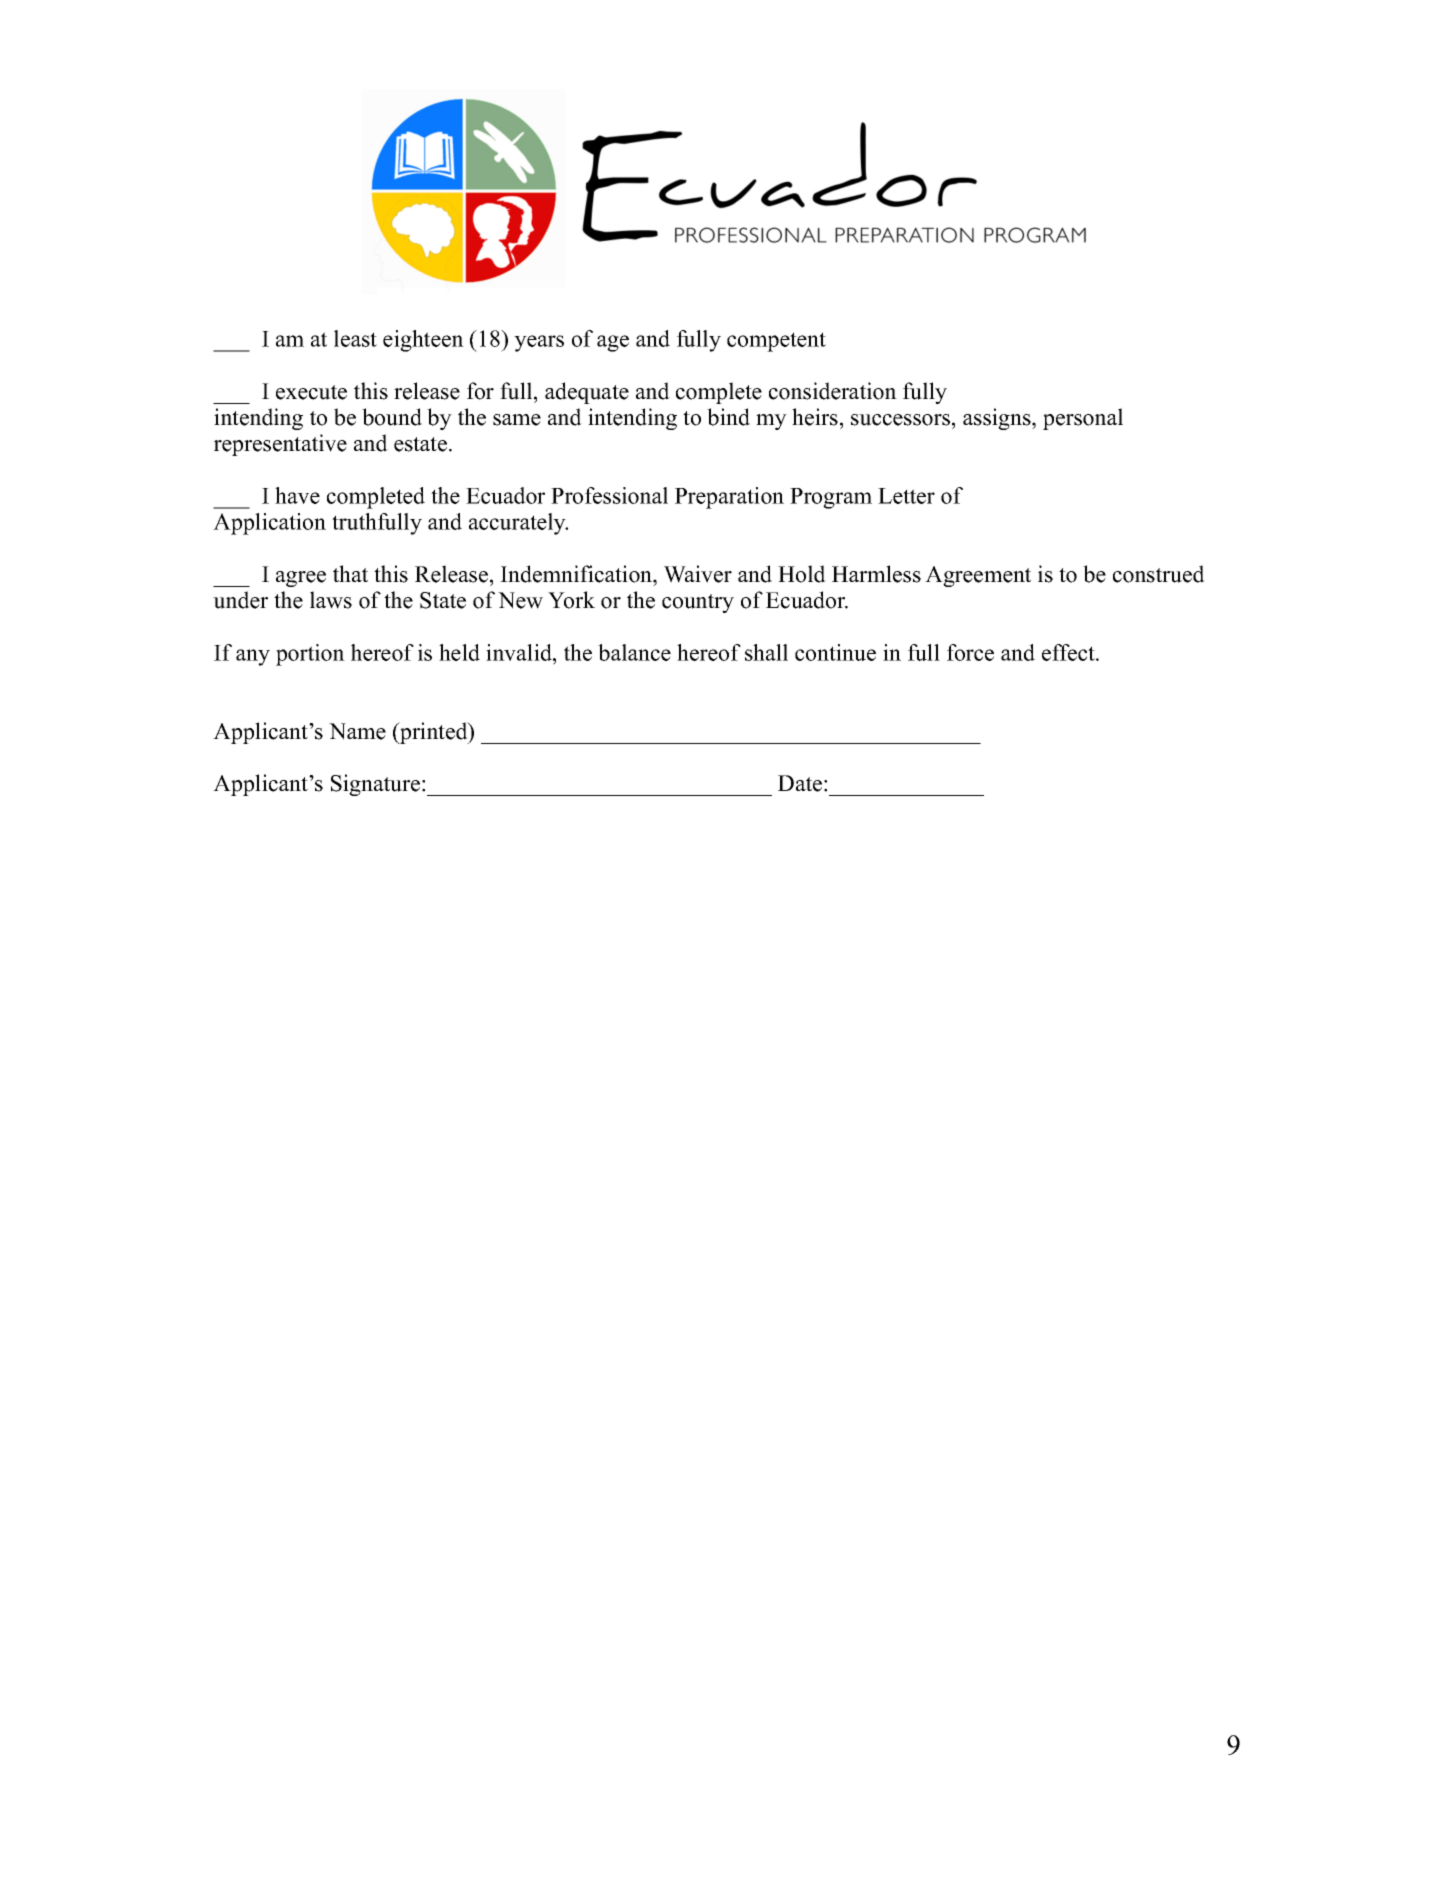 The width and height of the screenshot is (1455, 1882). Describe the element at coordinates (357, 731) in the screenshot. I see `Name` at that location.
